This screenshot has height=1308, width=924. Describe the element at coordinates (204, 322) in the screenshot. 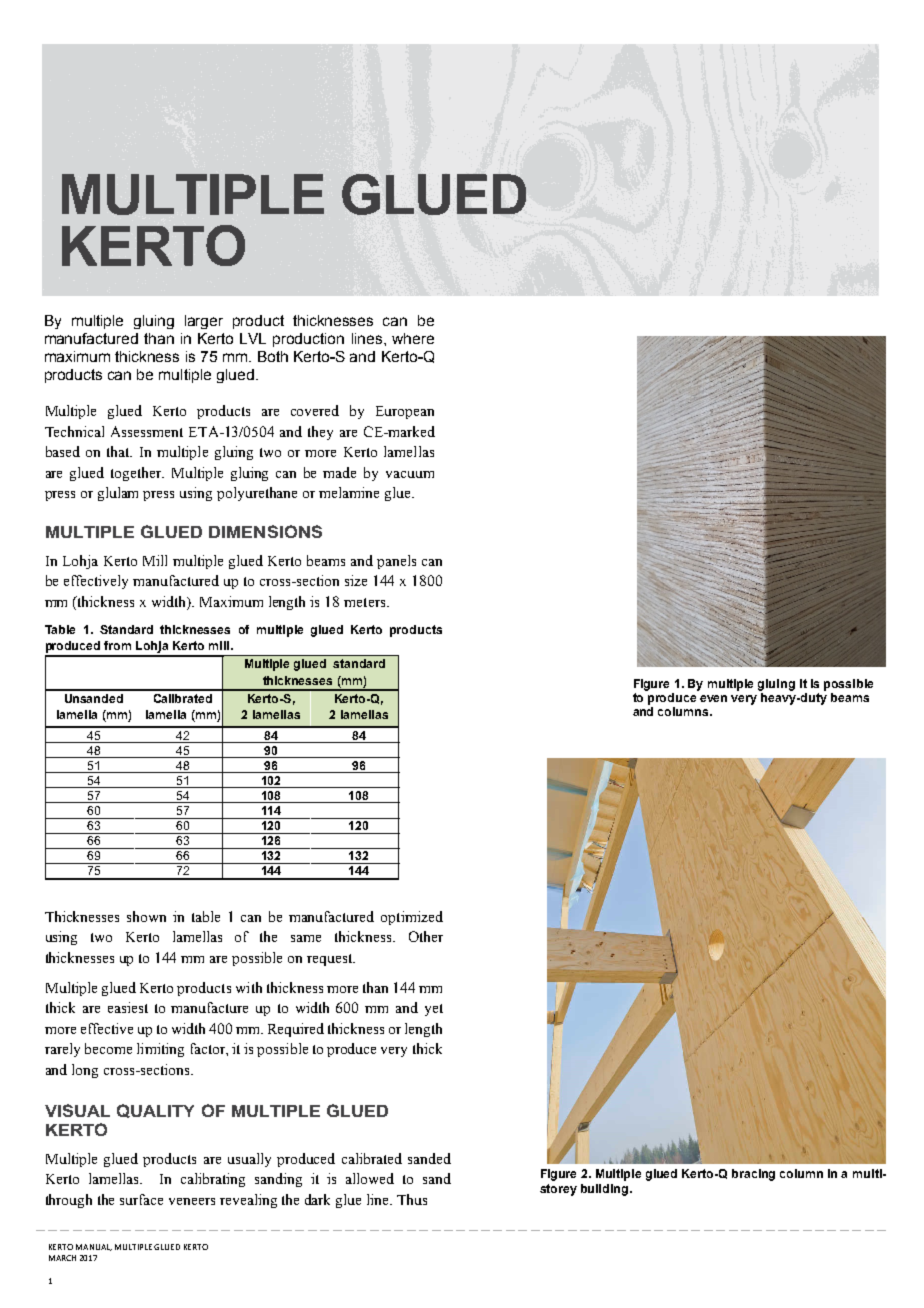

I see `larger` at that location.
